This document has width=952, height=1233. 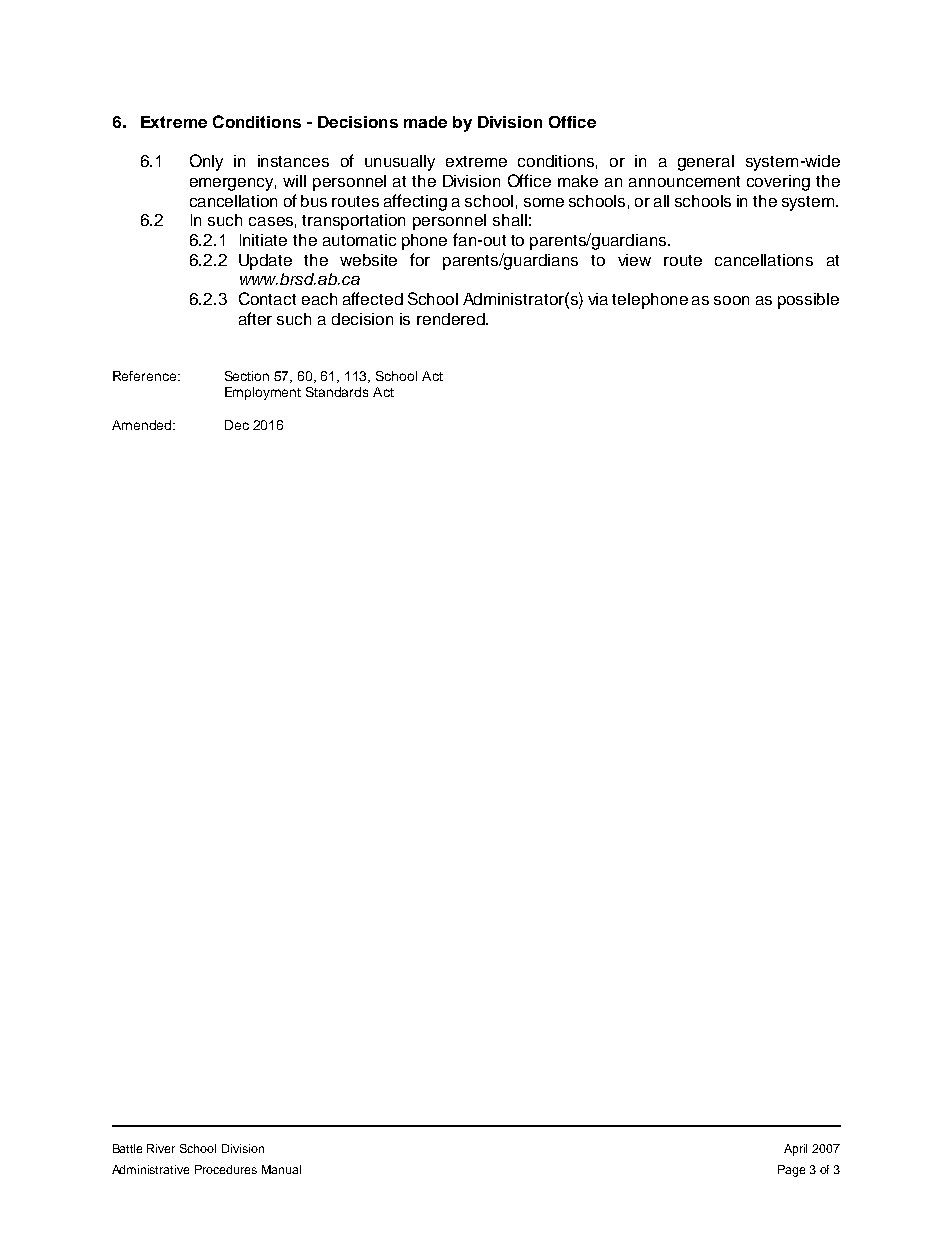 I want to click on general, so click(x=706, y=163).
